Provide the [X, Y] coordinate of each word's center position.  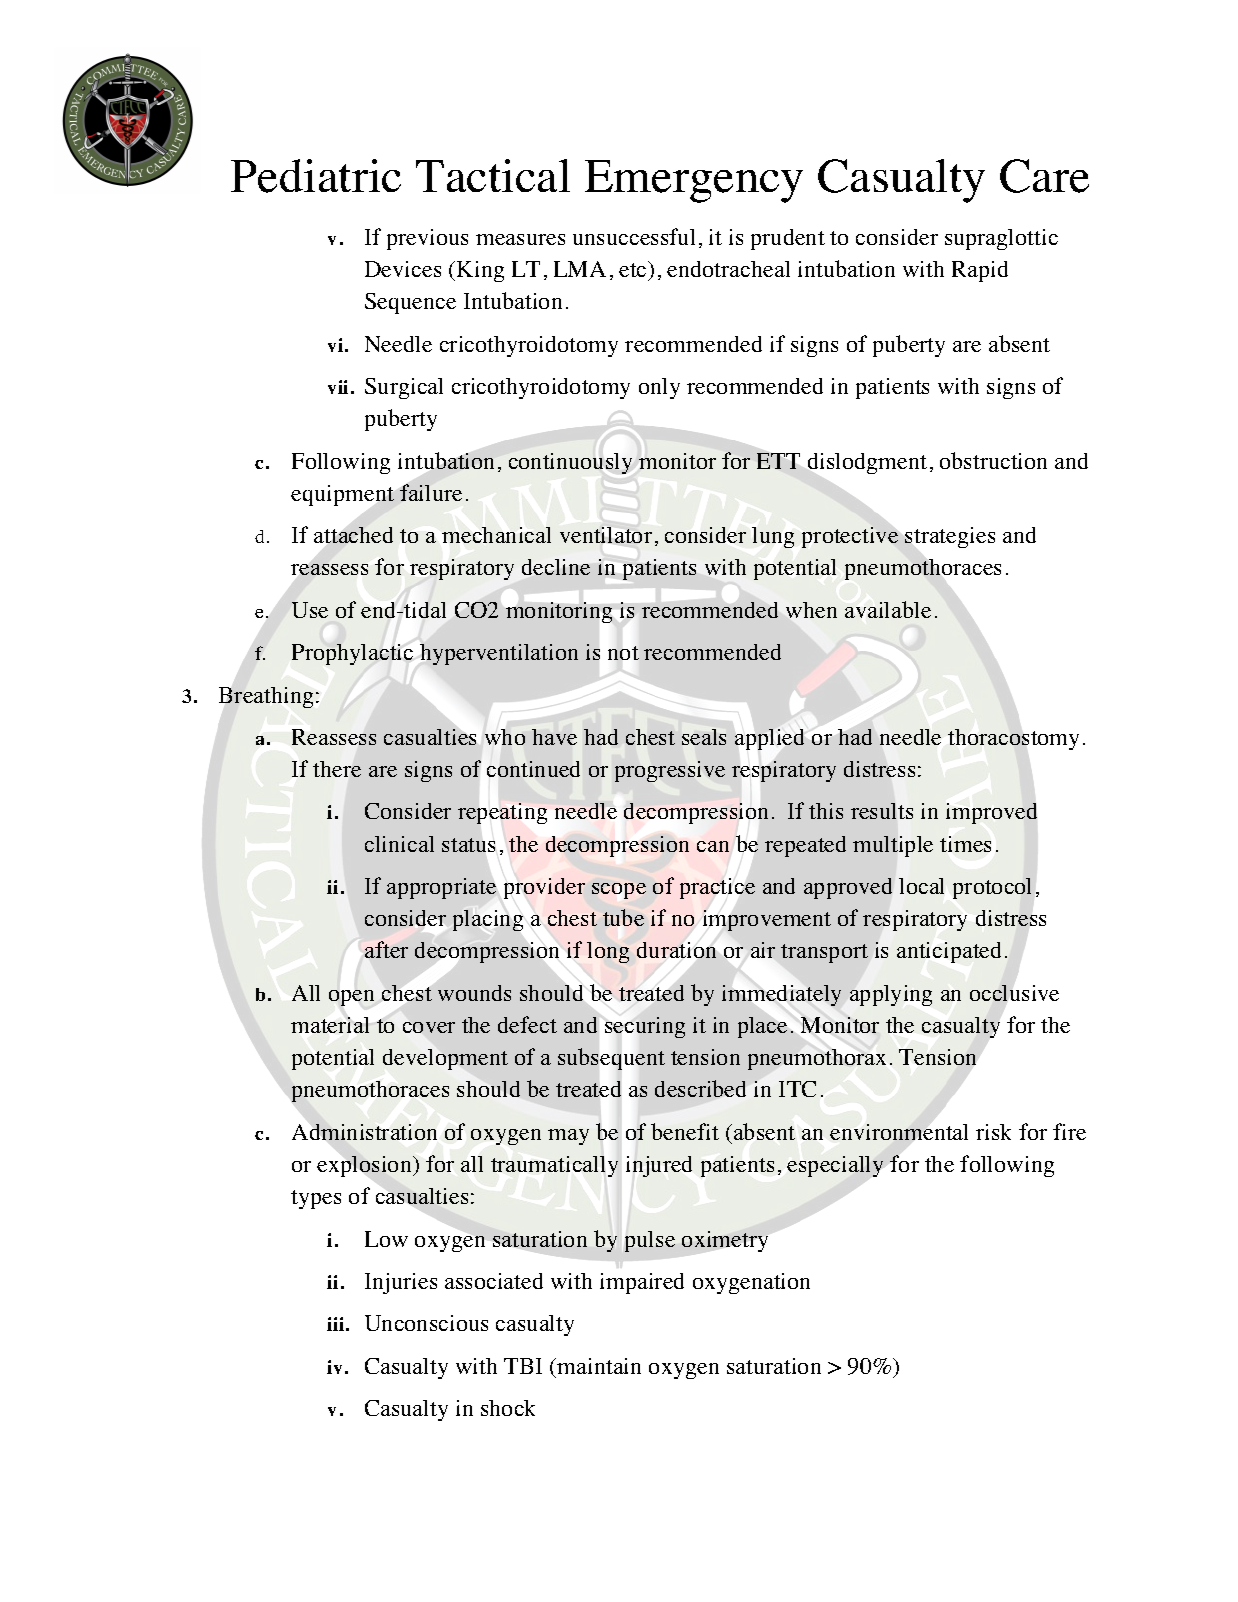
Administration [364, 1132]
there [337, 769]
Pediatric [316, 176]
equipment [342, 495]
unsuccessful [634, 236]
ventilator [606, 535]
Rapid [980, 271]
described [700, 1088]
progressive [670, 771]
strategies [950, 537]
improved [991, 813]
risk [993, 1132]
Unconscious [426, 1323]
